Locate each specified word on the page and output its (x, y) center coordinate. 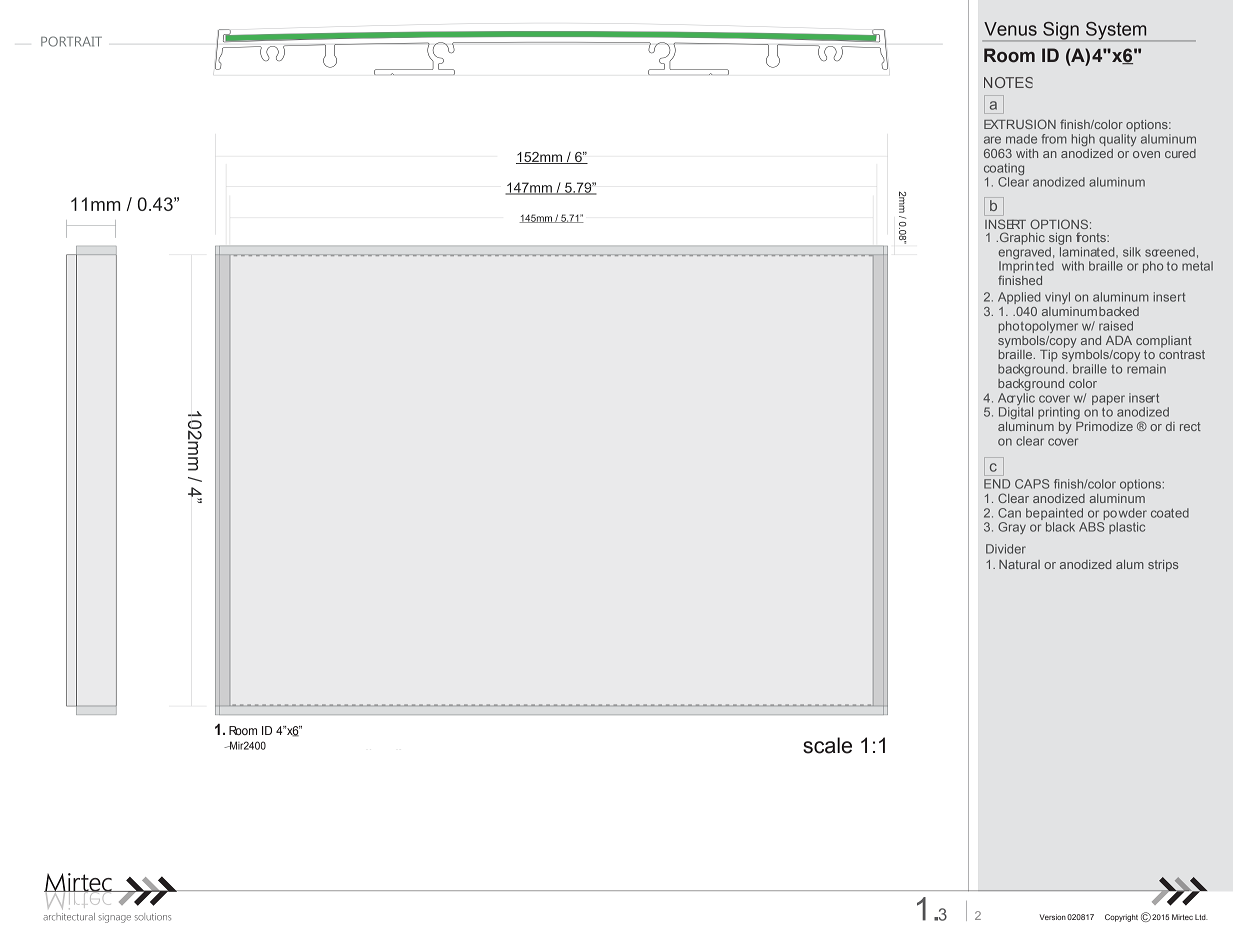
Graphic (1021, 238)
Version (1052, 917)
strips (1163, 566)
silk (1132, 252)
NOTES (1008, 82)
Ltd (1201, 917)
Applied (1019, 298)
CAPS (1032, 484)
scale (827, 745)
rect (1190, 426)
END (997, 484)
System (1116, 31)
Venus (1010, 29)
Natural (1019, 564)
